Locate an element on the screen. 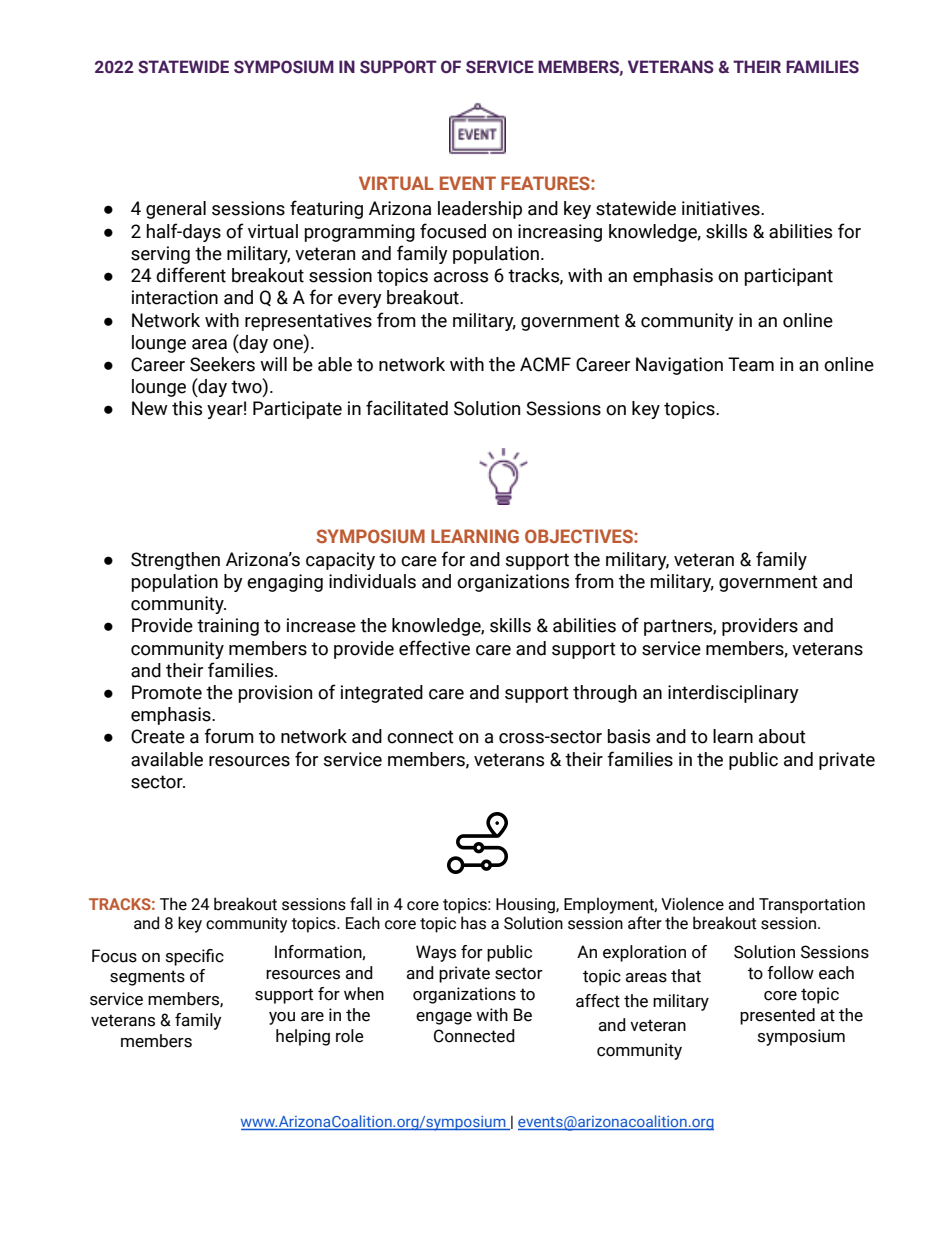  about is located at coordinates (782, 736).
